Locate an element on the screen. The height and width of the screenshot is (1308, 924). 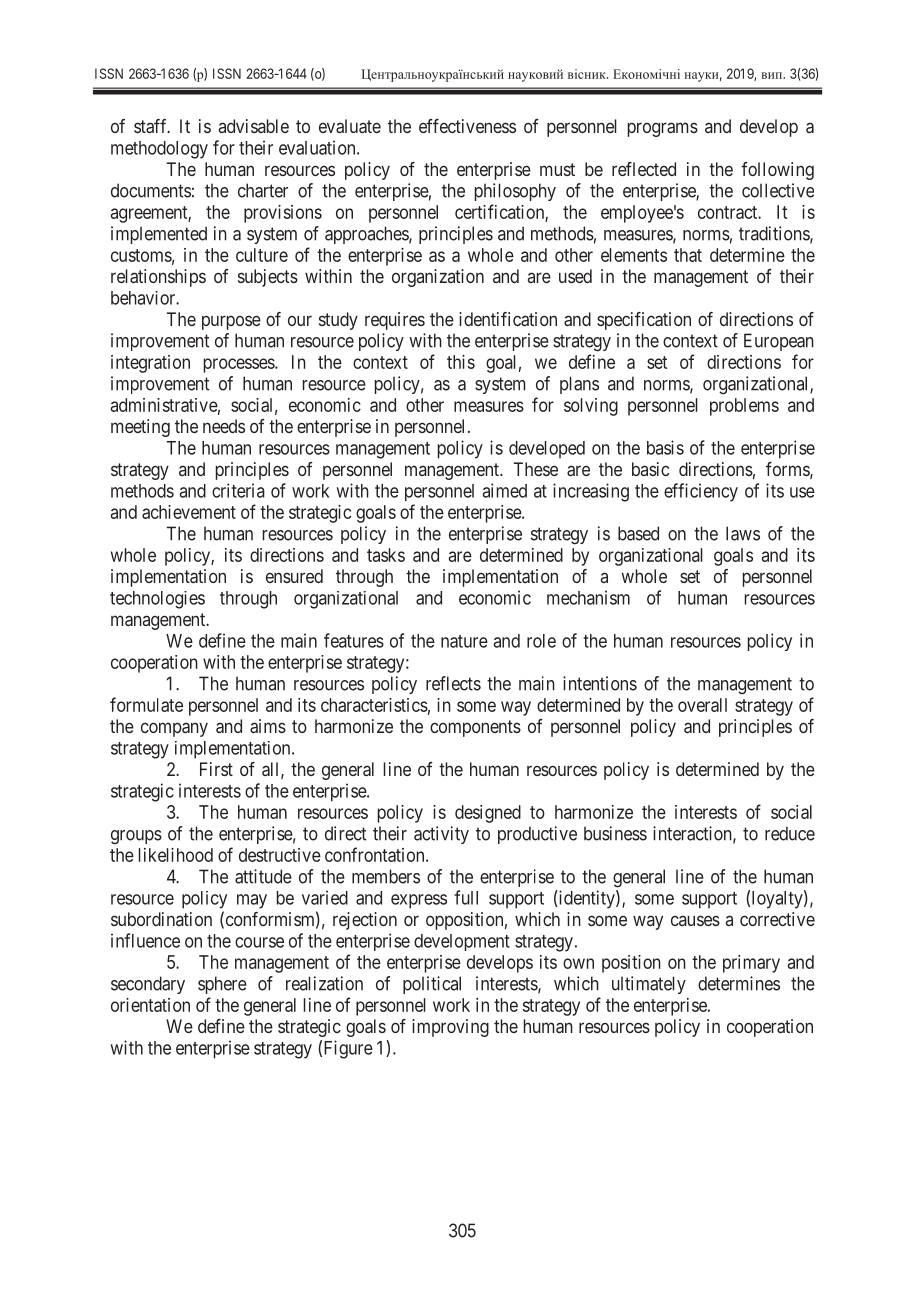
components is located at coordinates (475, 728).
